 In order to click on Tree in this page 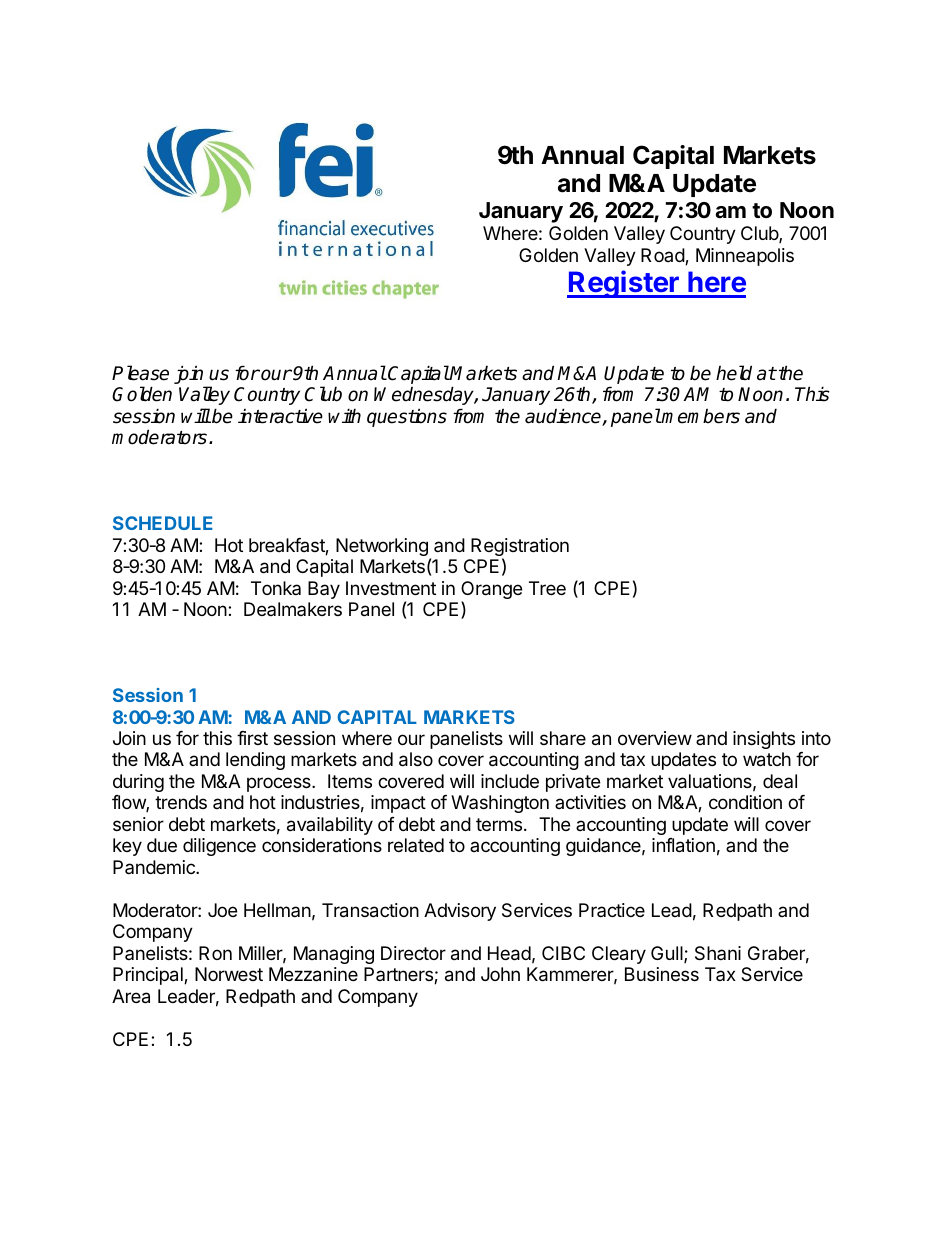, I will do `click(547, 588)`.
